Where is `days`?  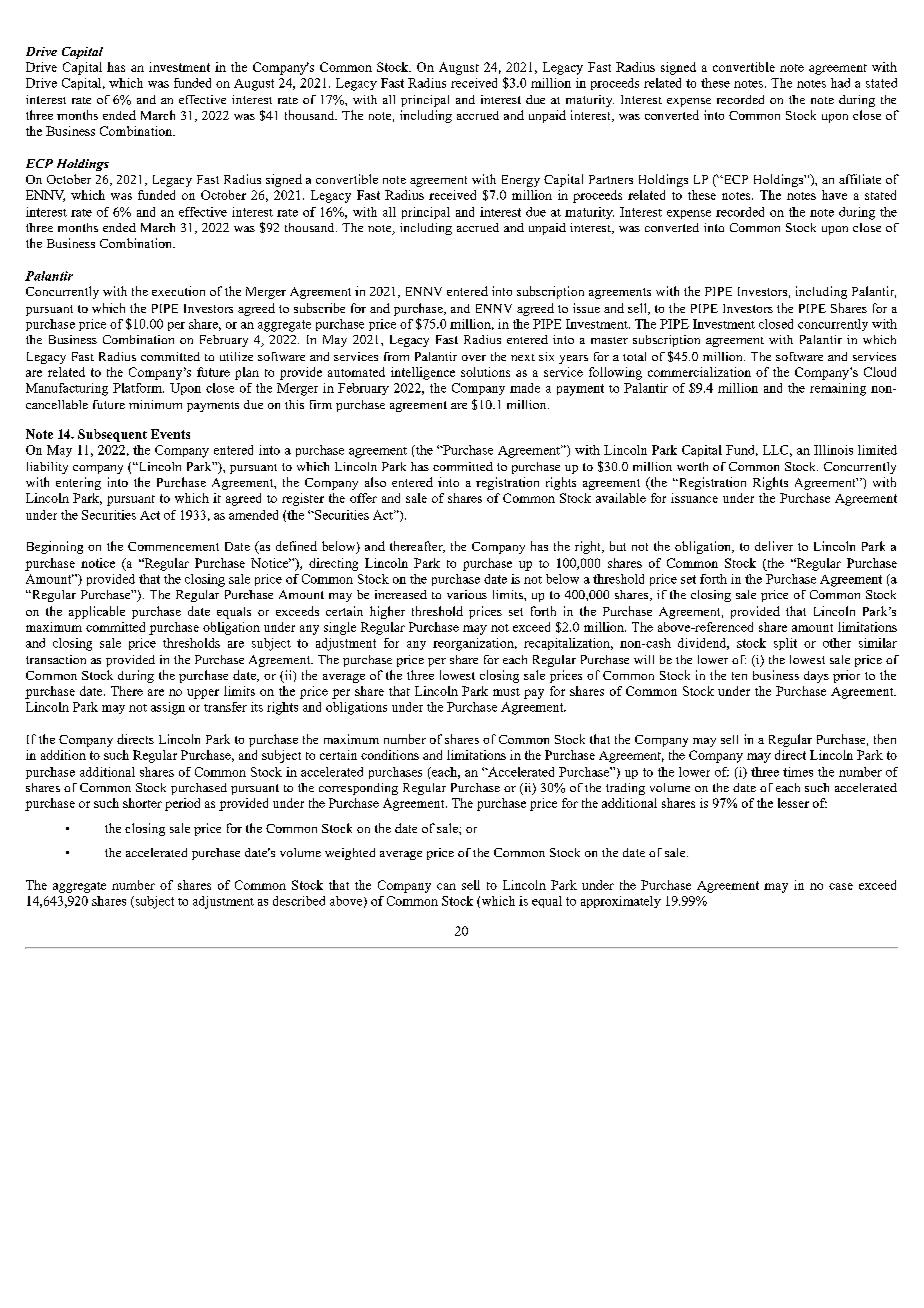
days is located at coordinates (816, 677).
